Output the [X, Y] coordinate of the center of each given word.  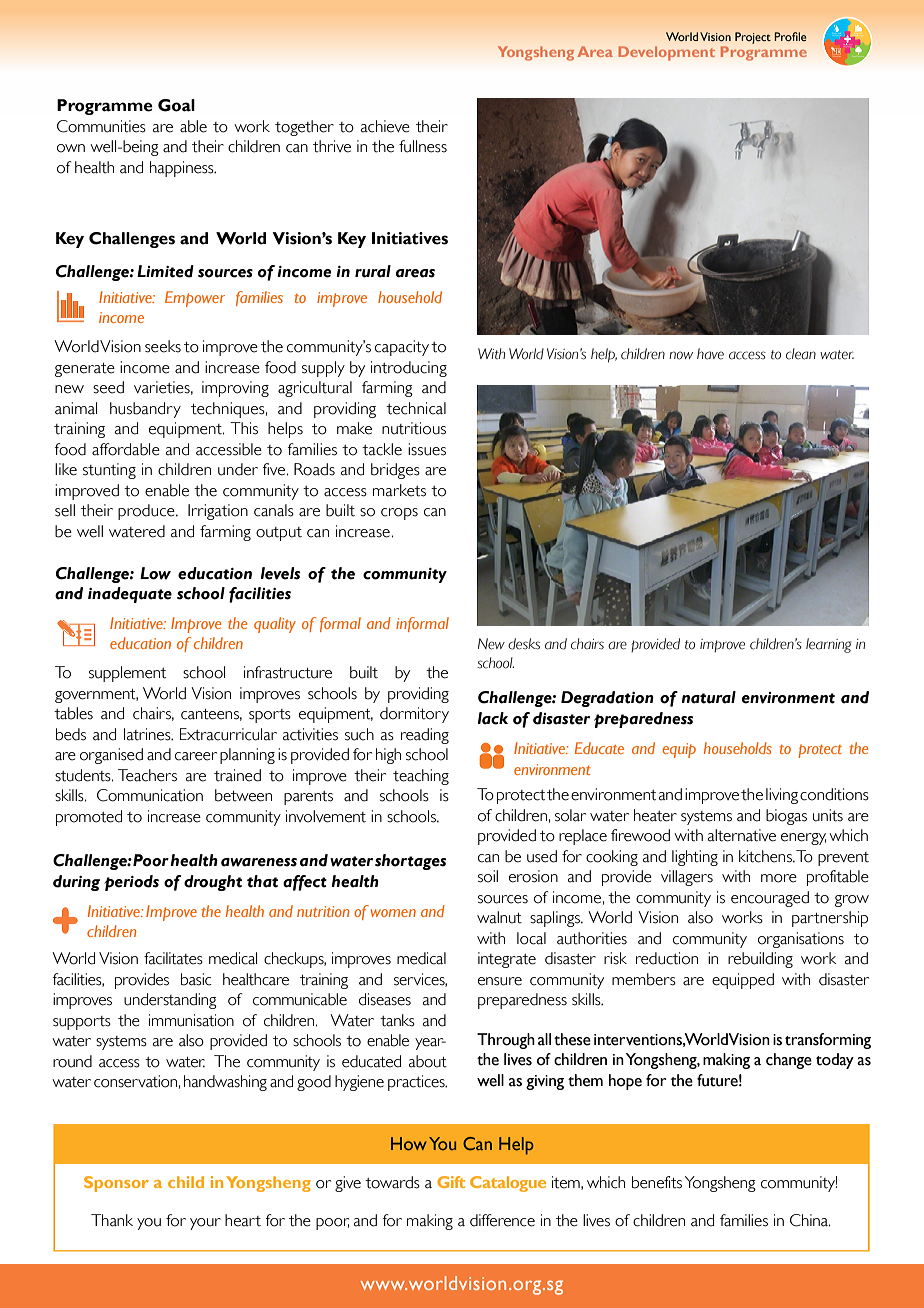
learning [828, 645]
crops [399, 514]
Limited [165, 271]
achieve [385, 126]
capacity [402, 348]
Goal [176, 105]
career [196, 756]
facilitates [173, 958]
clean [801, 354]
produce [147, 512]
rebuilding [760, 960]
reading [425, 736]
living [782, 796]
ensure [500, 981]
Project [753, 38]
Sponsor [116, 1184]
